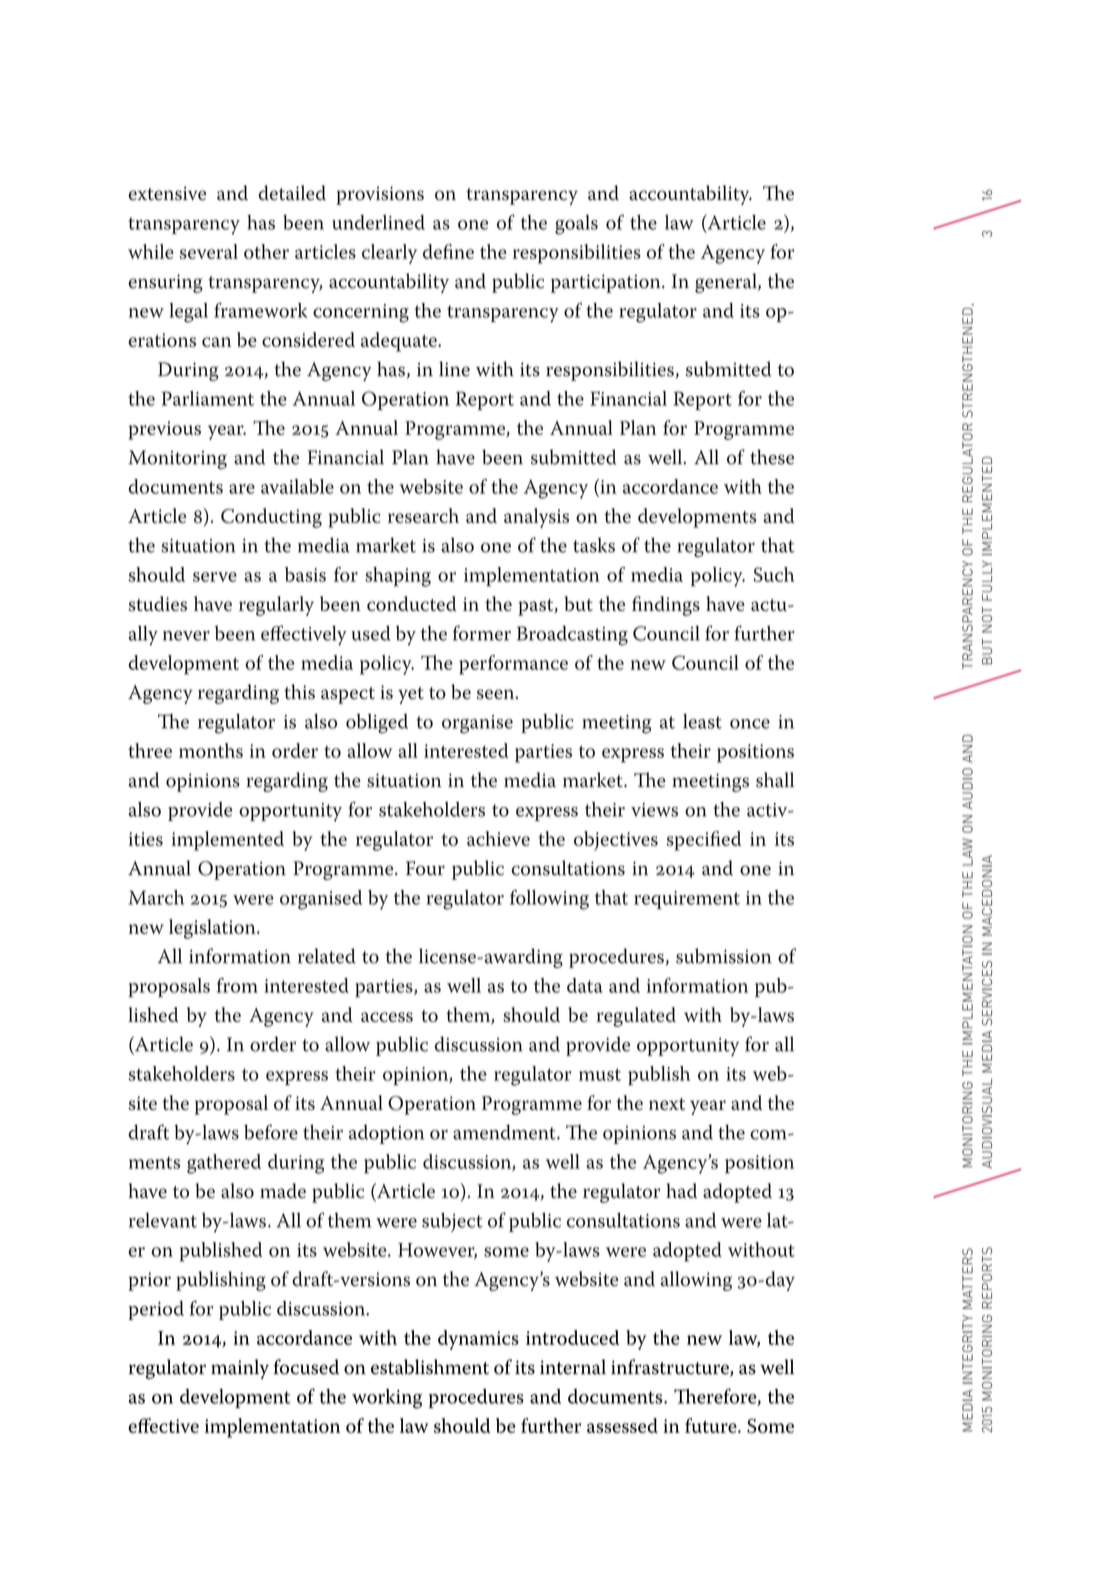 The height and width of the document is (1584, 1120). Describe the element at coordinates (209, 251) in the document. I see `several` at that location.
